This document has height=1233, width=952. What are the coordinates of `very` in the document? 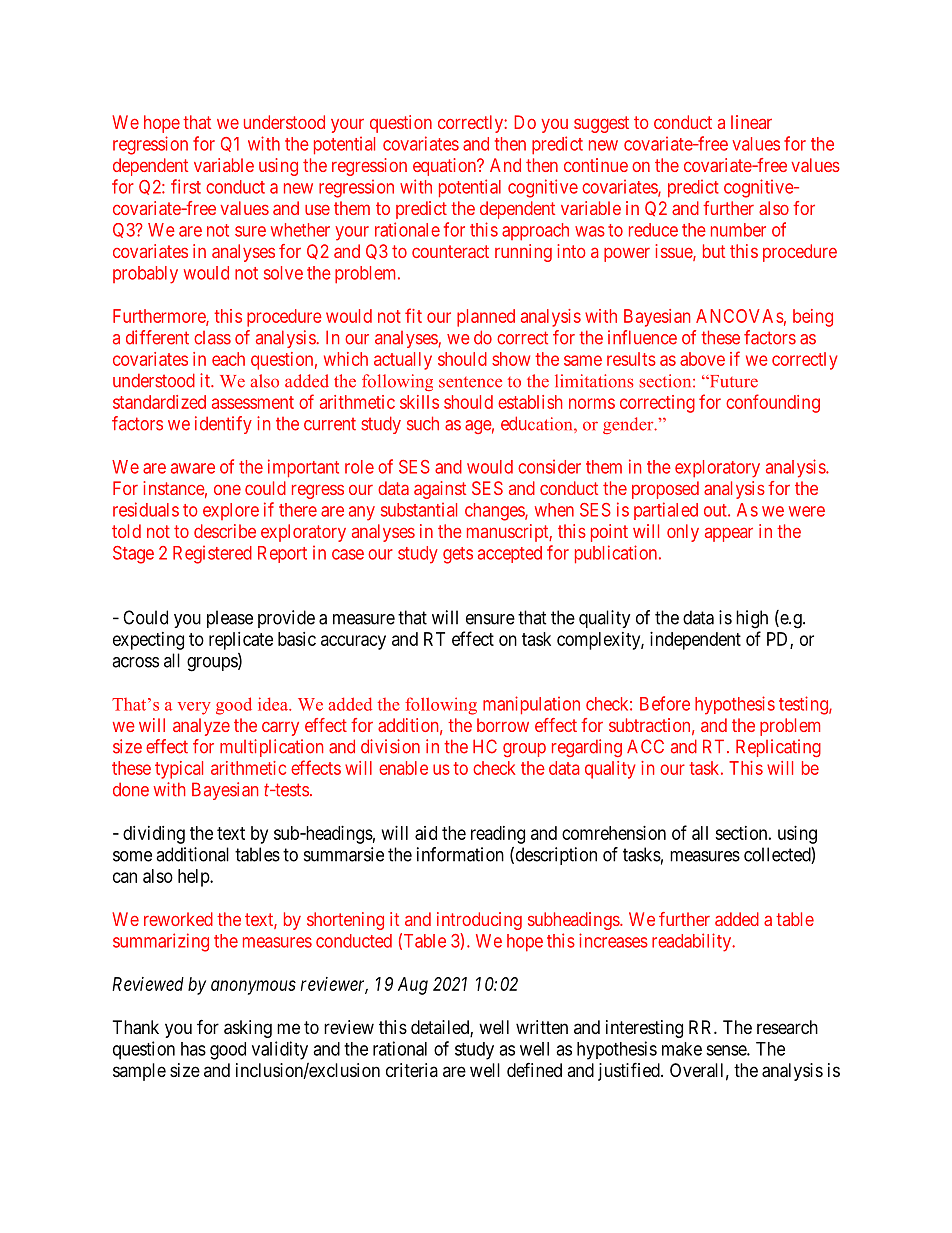 It's located at (194, 708).
